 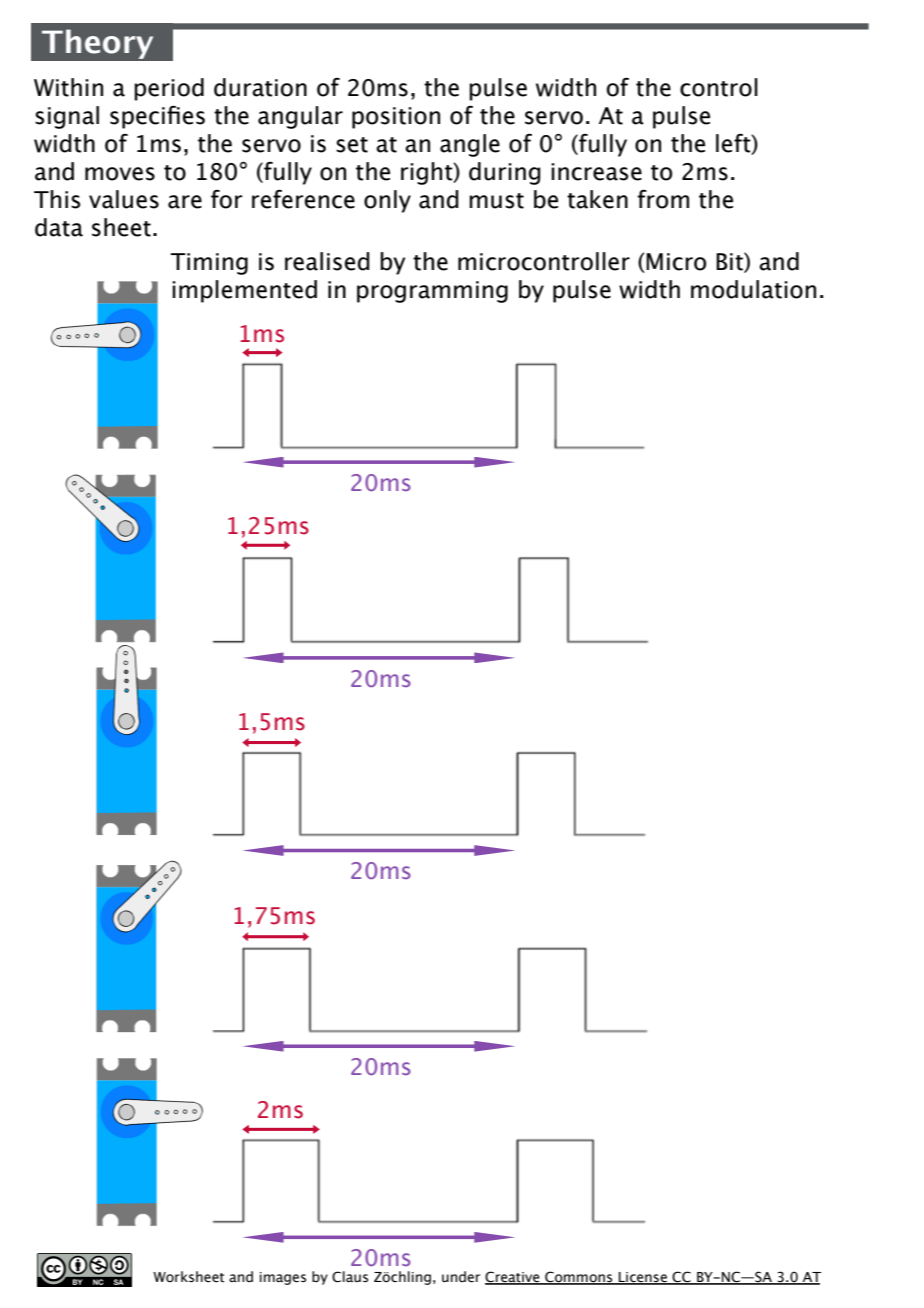 I want to click on programming, so click(x=432, y=292).
